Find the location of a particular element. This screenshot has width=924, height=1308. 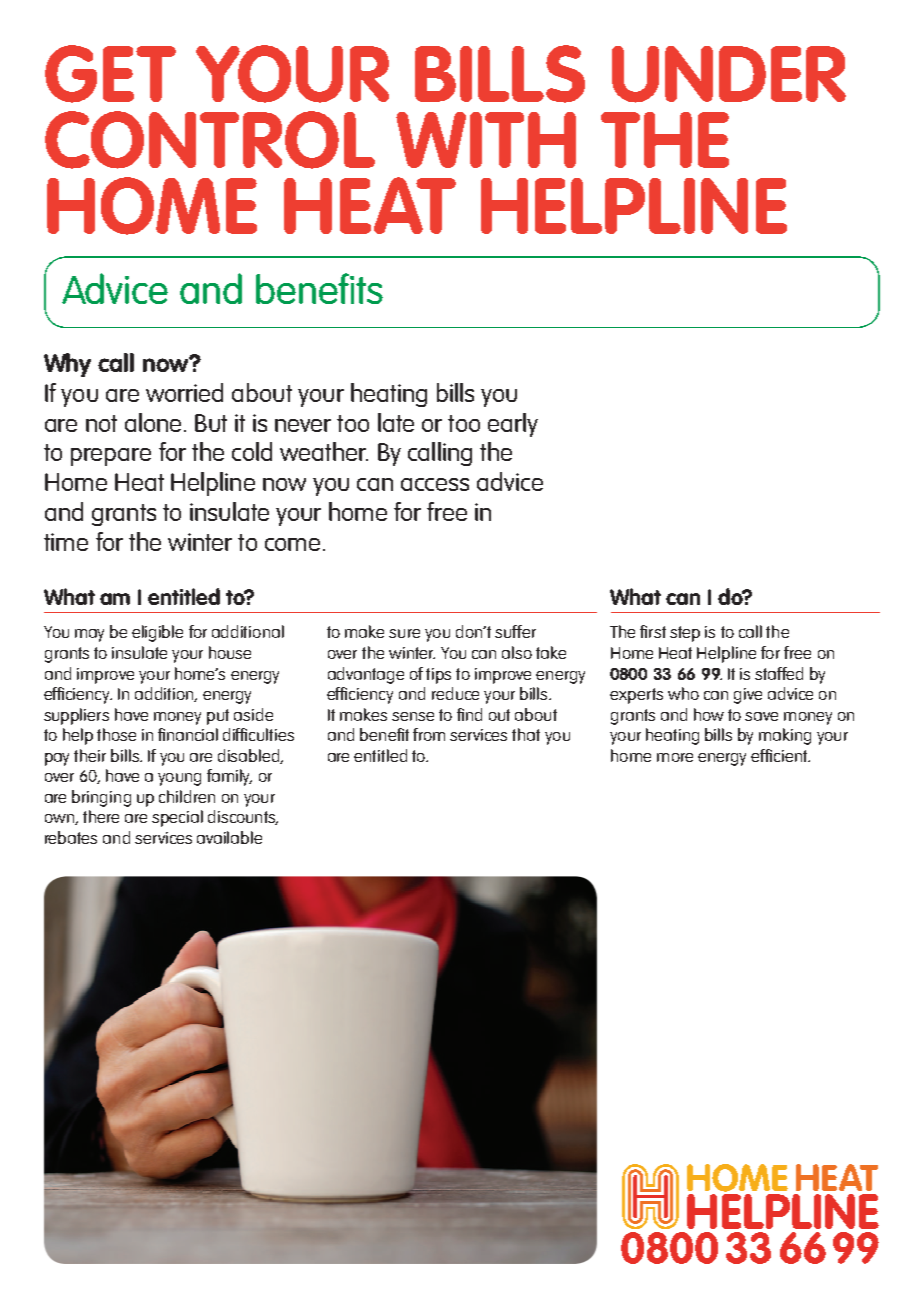

early is located at coordinates (513, 425).
